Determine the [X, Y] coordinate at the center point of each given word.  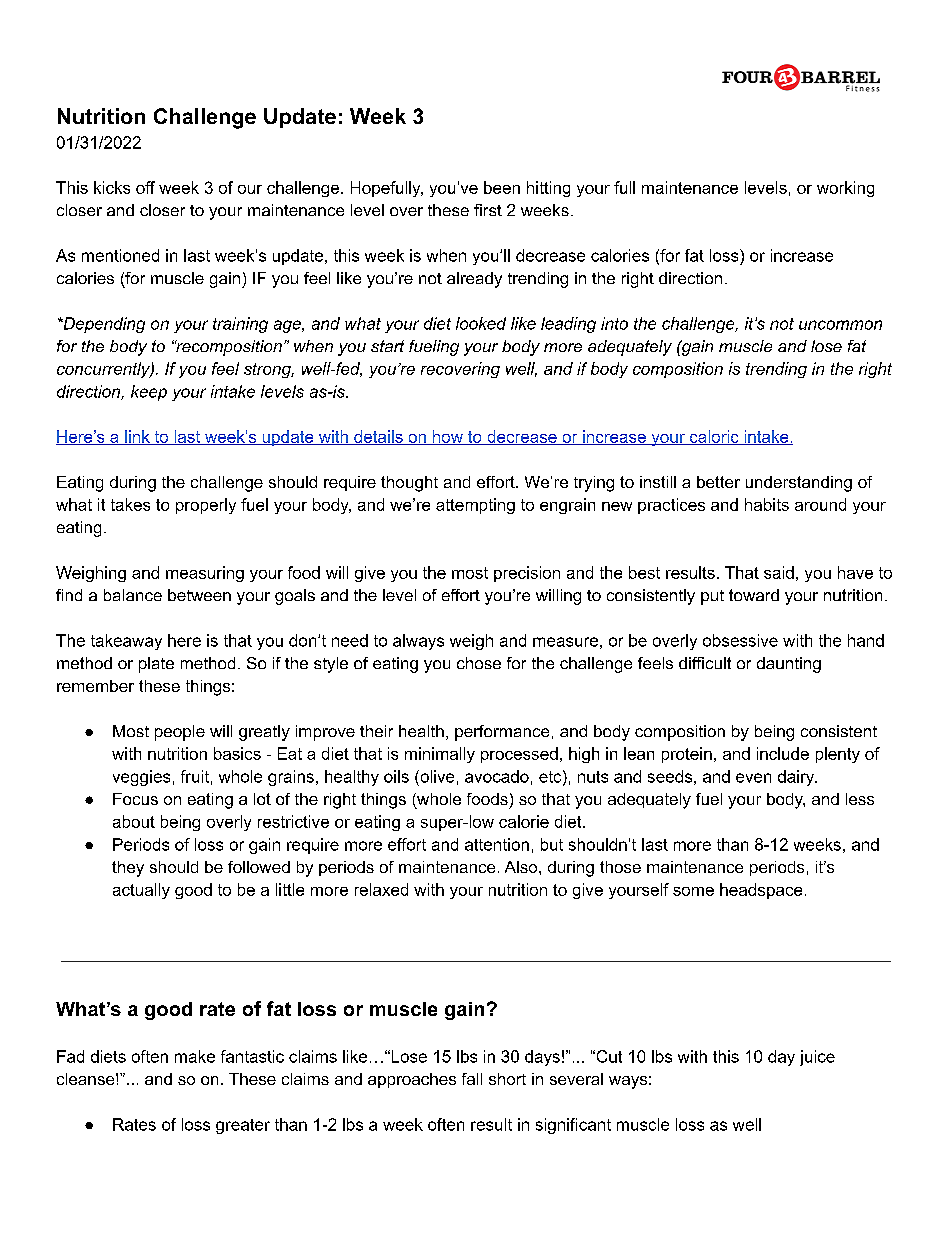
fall [472, 1079]
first [488, 210]
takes [130, 504]
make [195, 1056]
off [145, 187]
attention [497, 844]
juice [817, 1058]
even [753, 778]
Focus [135, 799]
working [845, 189]
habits [767, 504]
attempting [475, 506]
